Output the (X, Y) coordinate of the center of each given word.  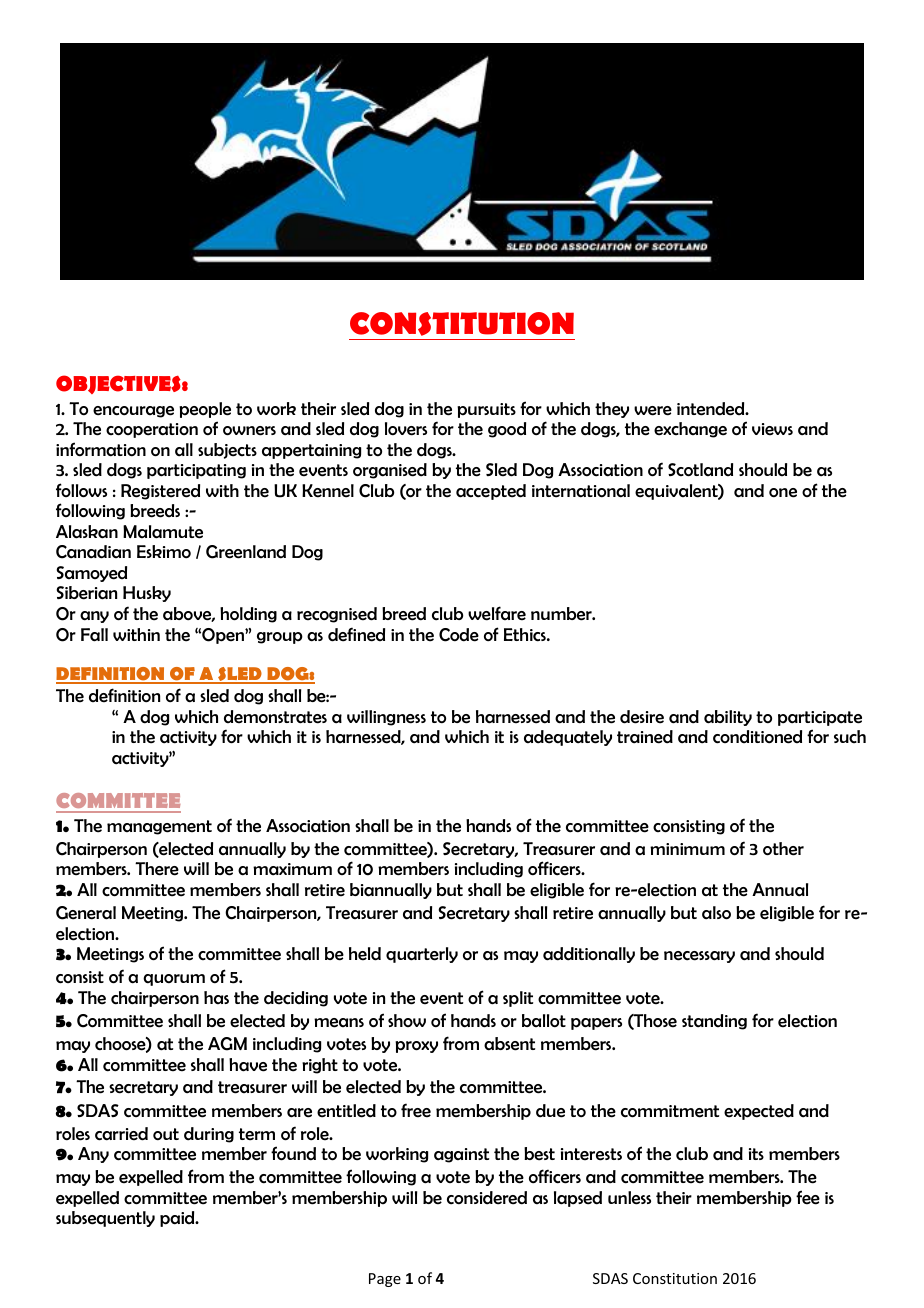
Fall (94, 635)
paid (178, 1219)
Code (459, 635)
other (783, 849)
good (507, 430)
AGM (227, 1044)
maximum (292, 869)
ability (728, 718)
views (772, 429)
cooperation (152, 430)
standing (714, 1022)
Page (385, 1280)
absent (509, 1044)
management (159, 827)
